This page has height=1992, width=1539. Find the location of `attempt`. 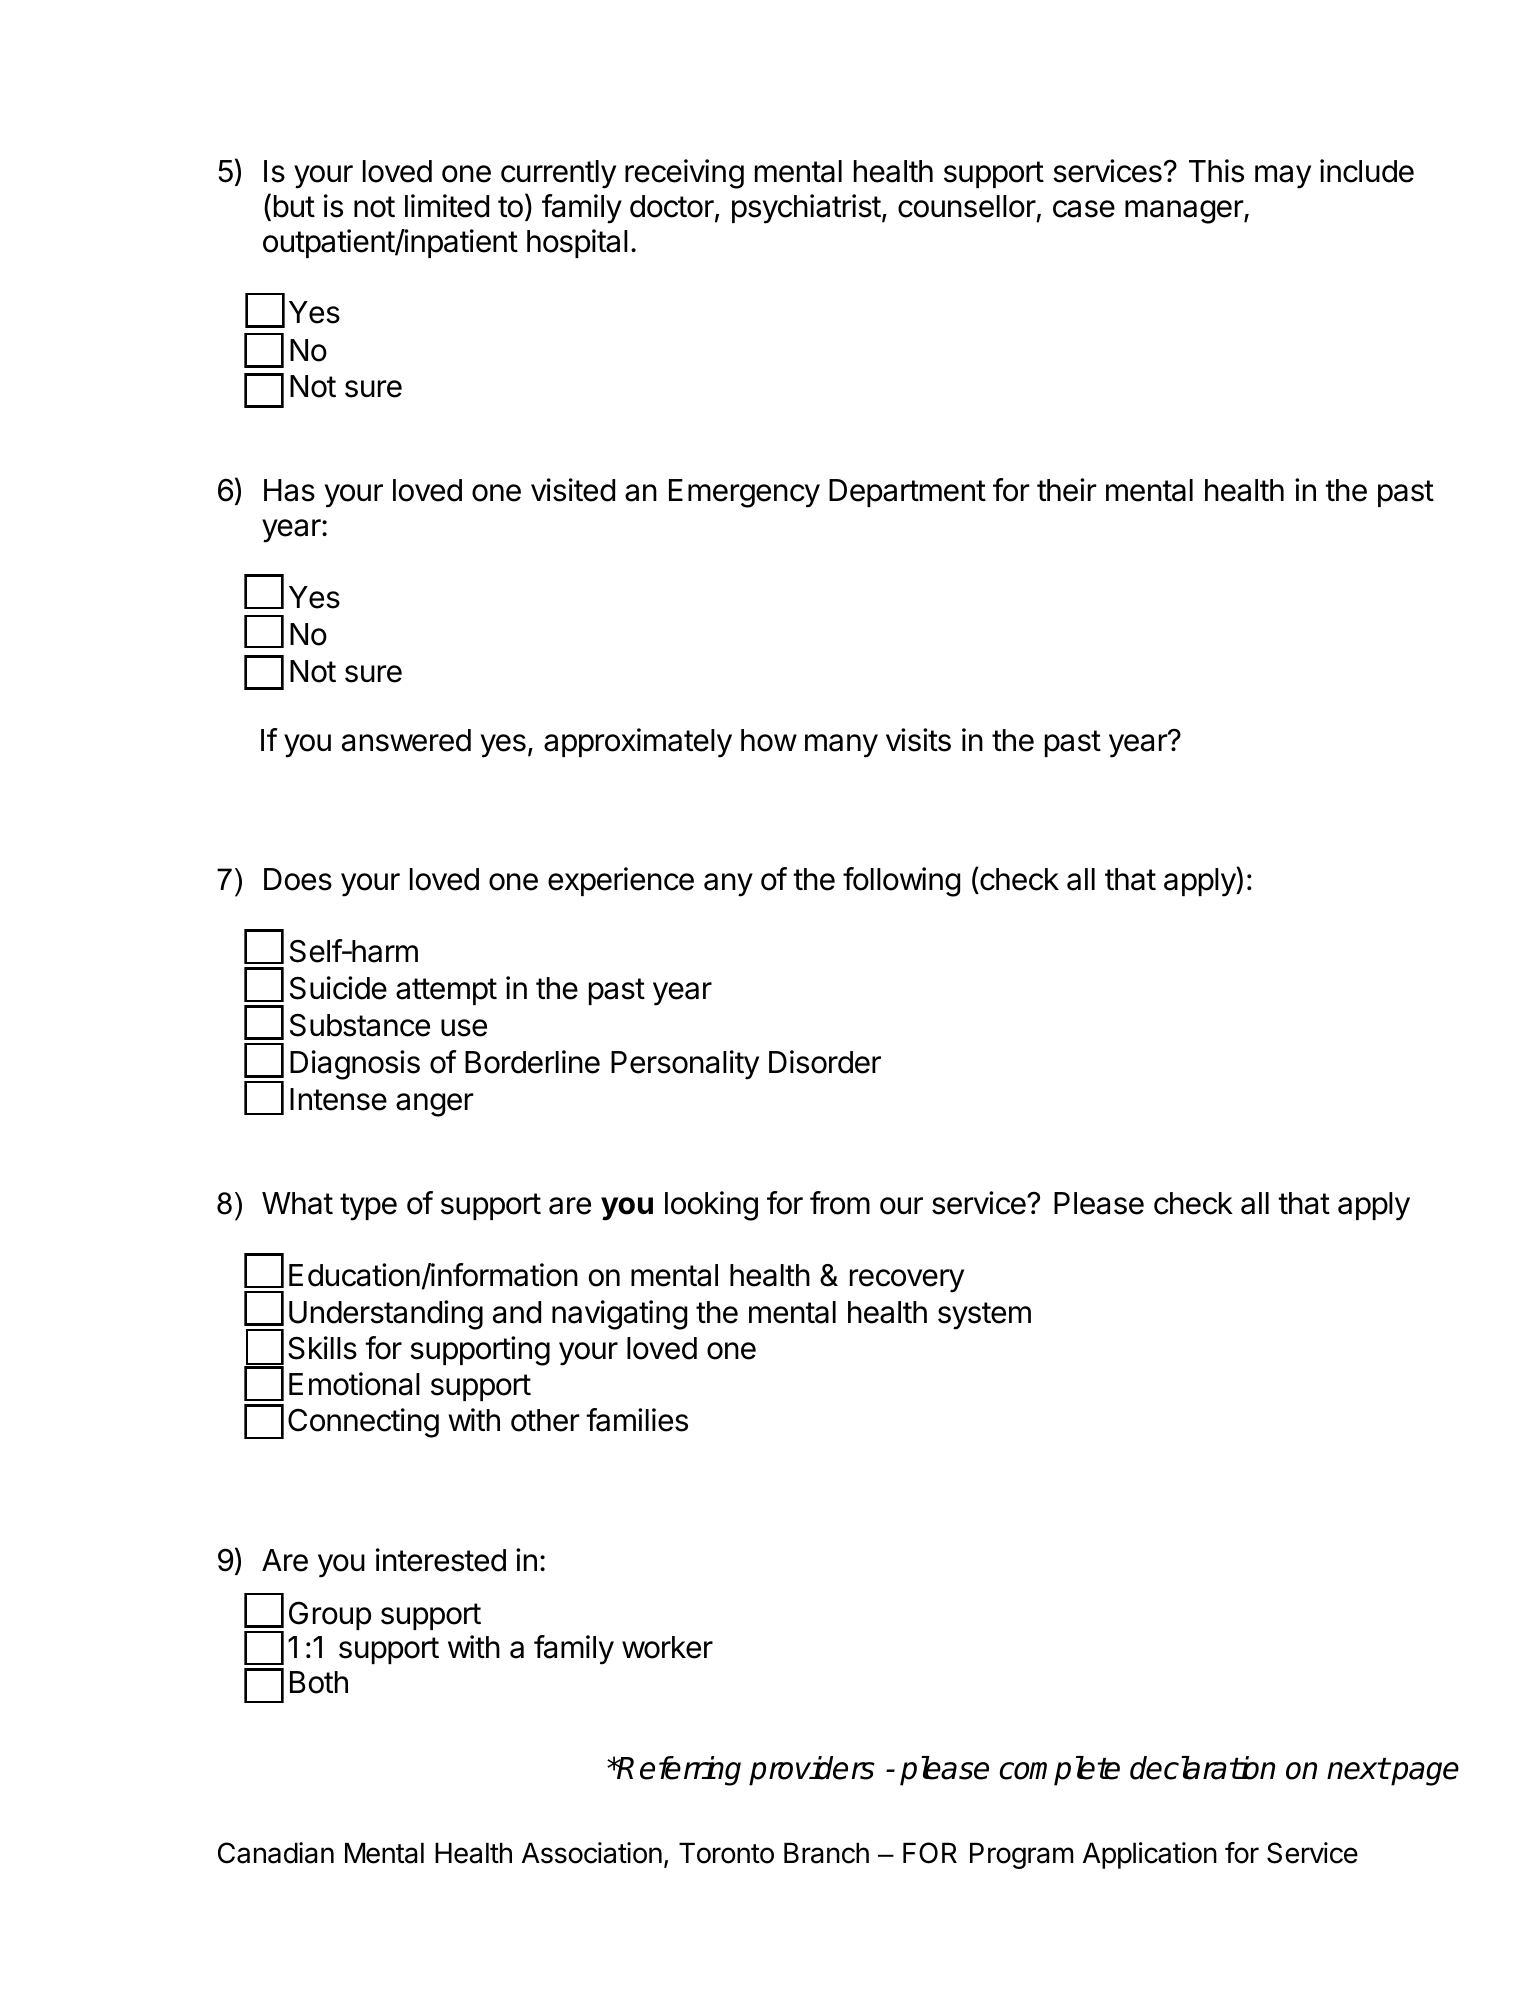

attempt is located at coordinates (446, 991).
